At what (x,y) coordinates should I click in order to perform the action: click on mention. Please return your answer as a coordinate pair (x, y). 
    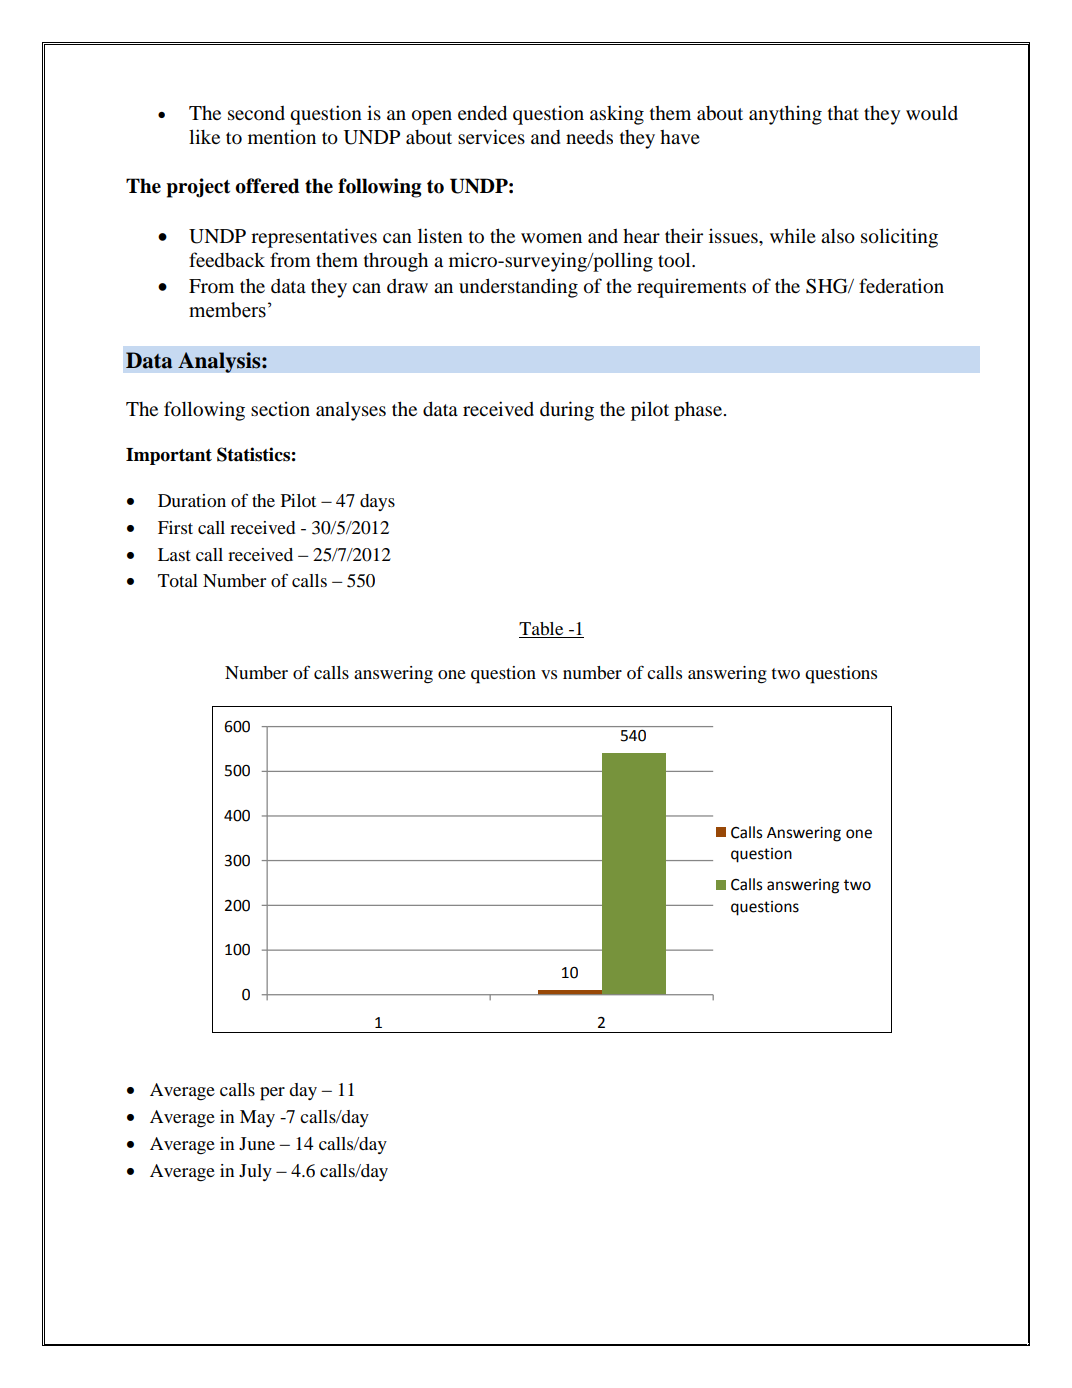
    Looking at the image, I should click on (282, 137).
